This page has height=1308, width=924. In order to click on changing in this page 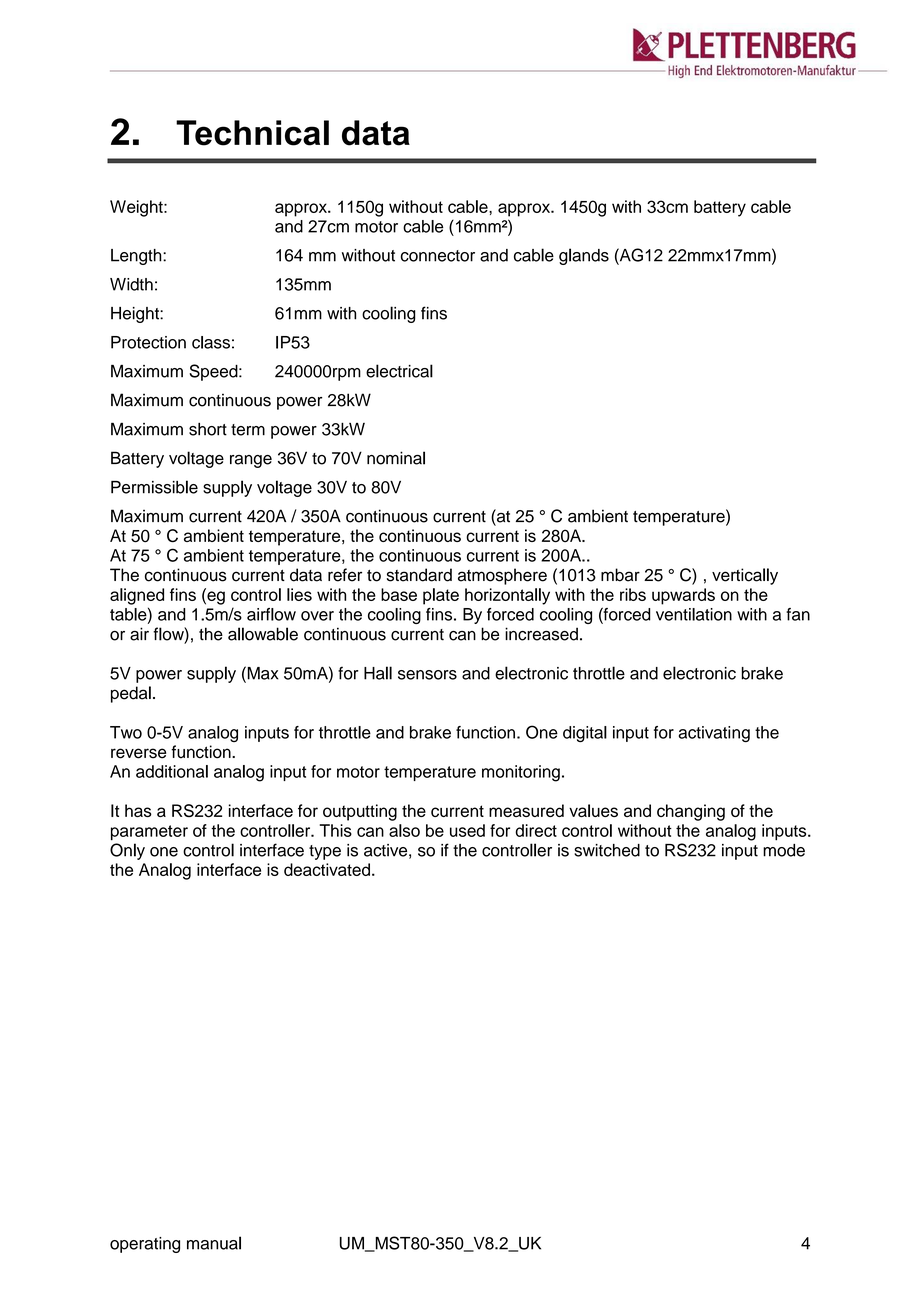, I will do `click(691, 812)`.
